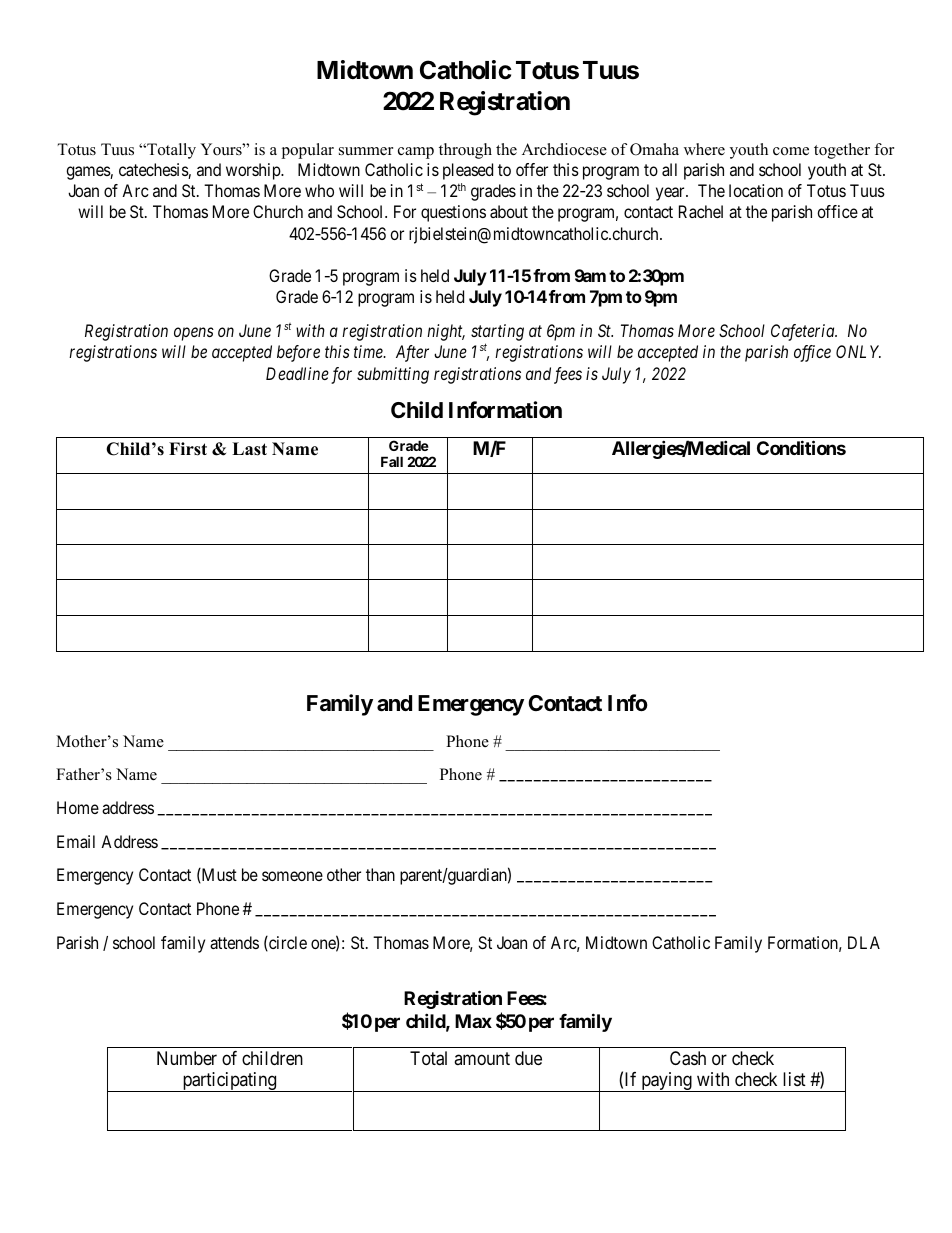 This image has width=952, height=1233. Describe the element at coordinates (756, 190) in the image. I see `location` at that location.
